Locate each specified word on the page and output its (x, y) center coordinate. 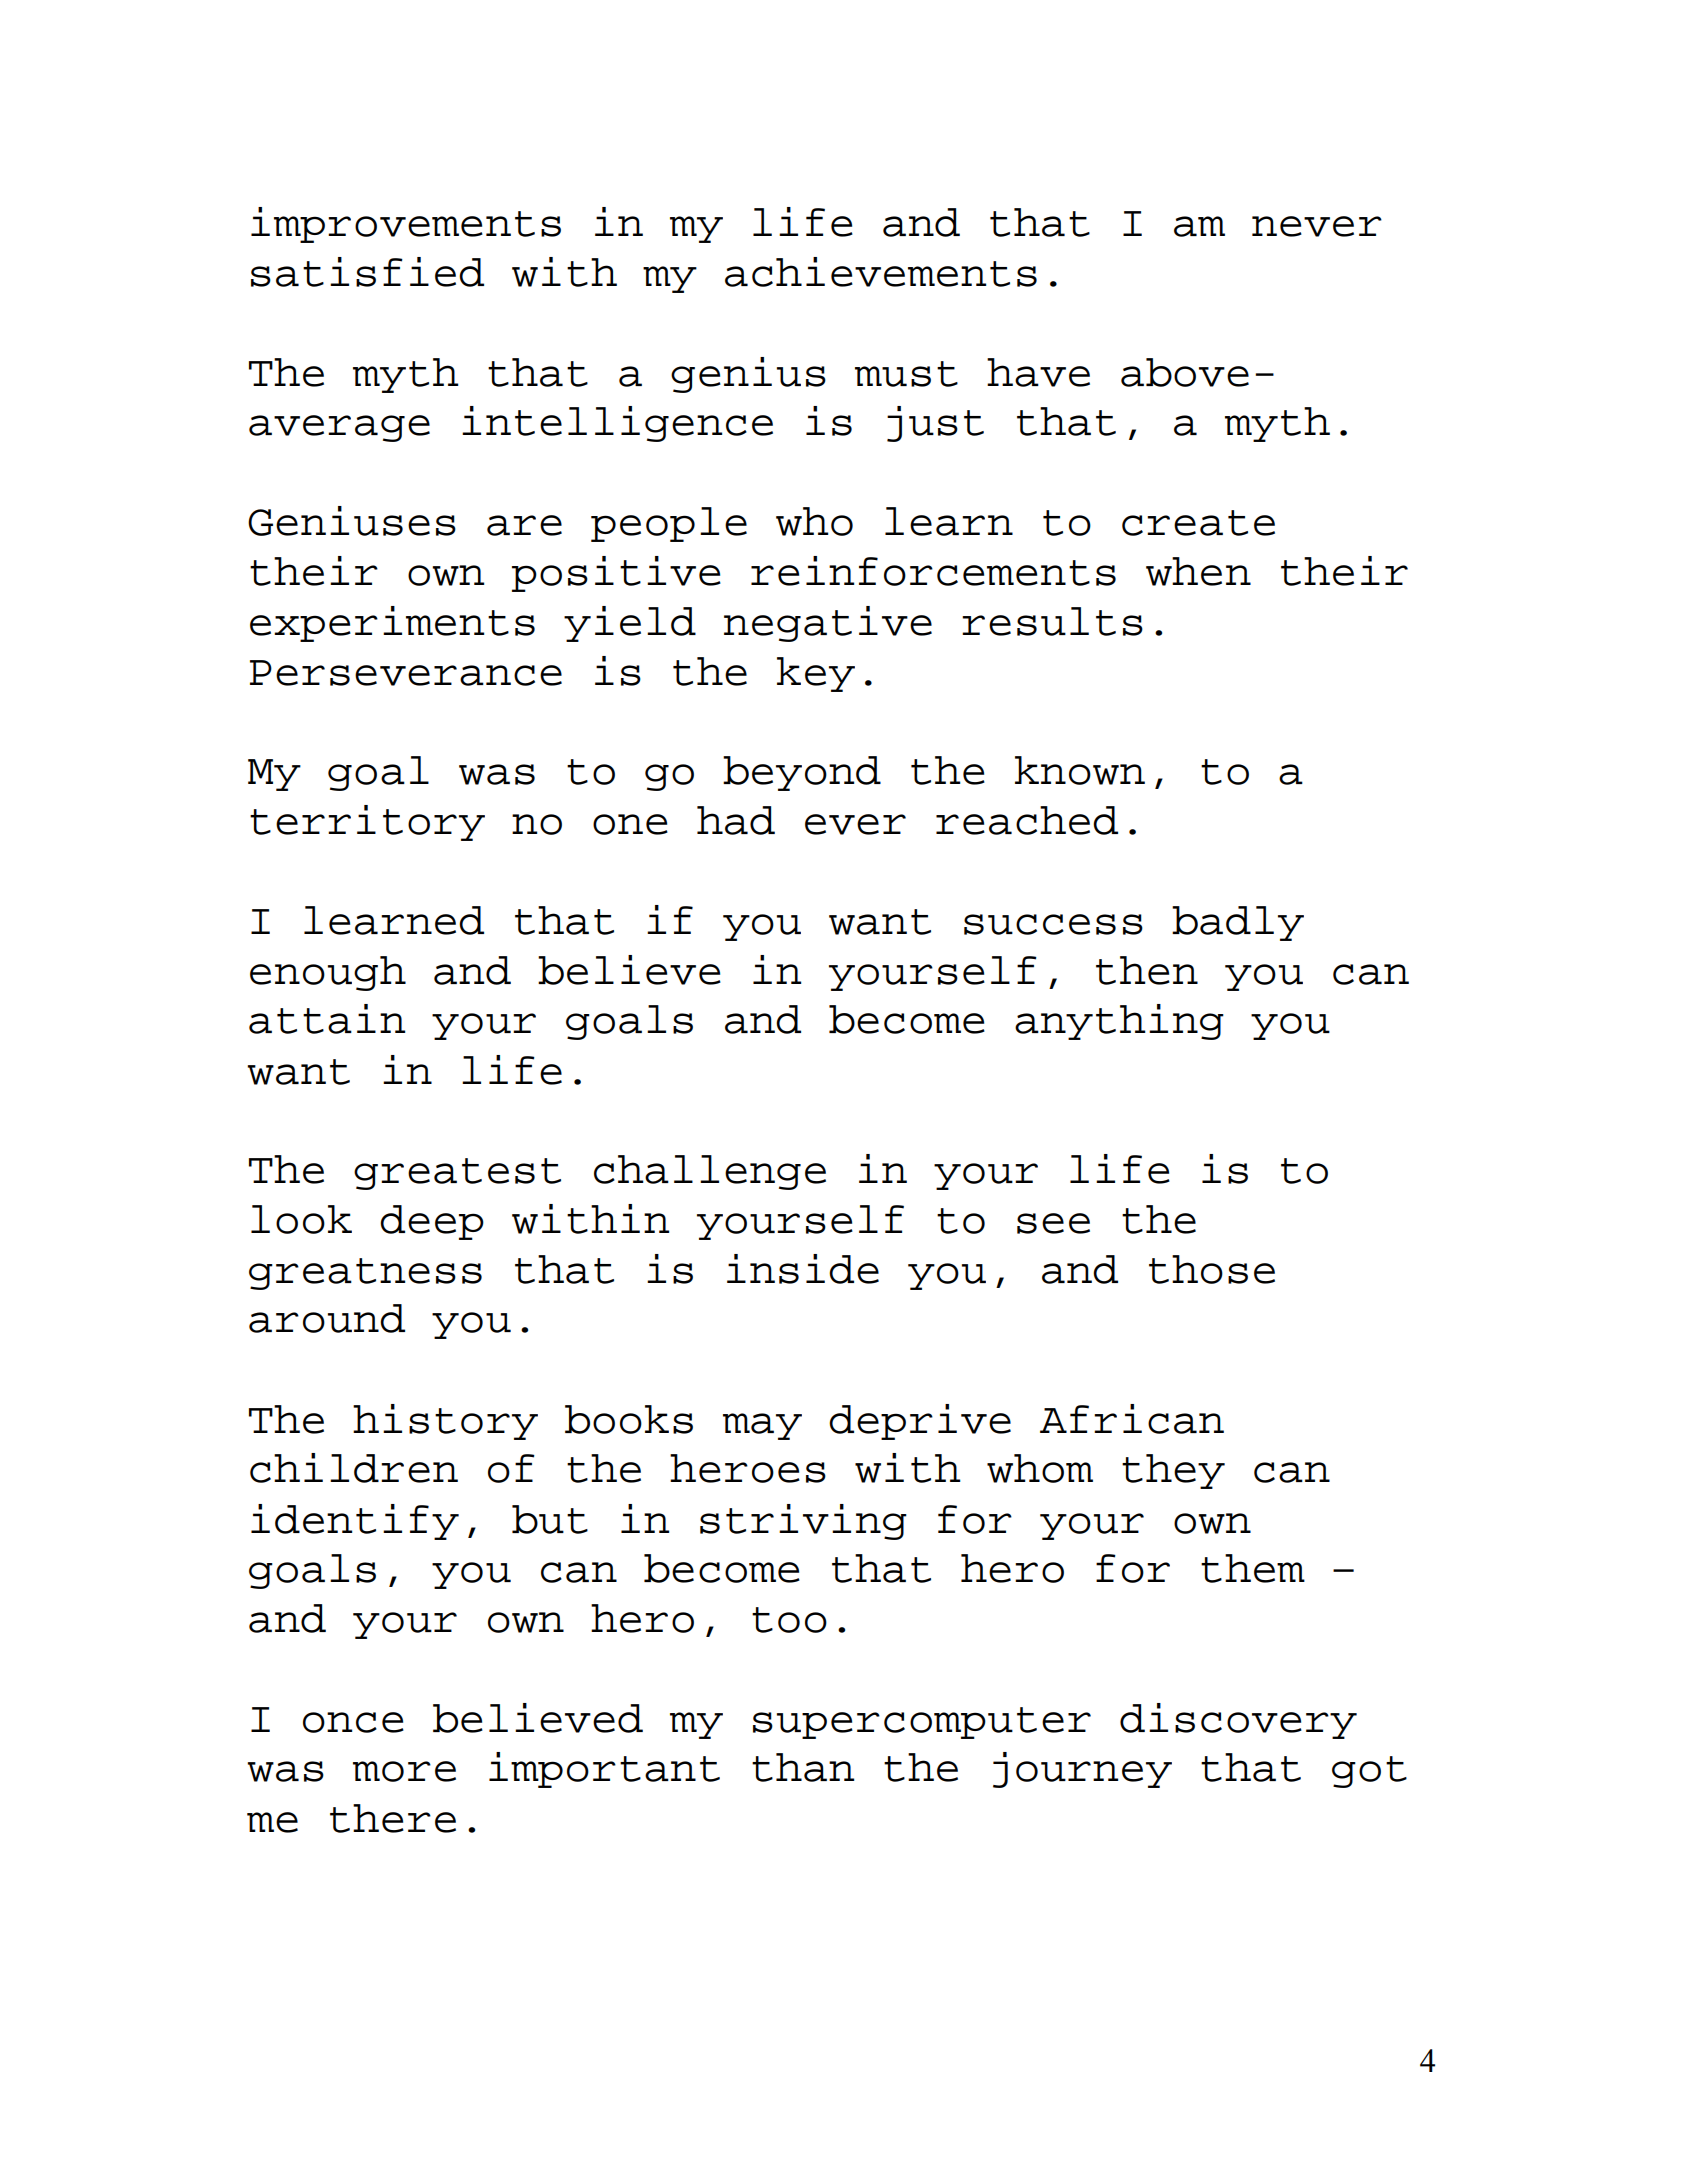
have (1038, 372)
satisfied (367, 272)
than (803, 1767)
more (404, 1771)
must (906, 374)
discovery (1238, 1721)
